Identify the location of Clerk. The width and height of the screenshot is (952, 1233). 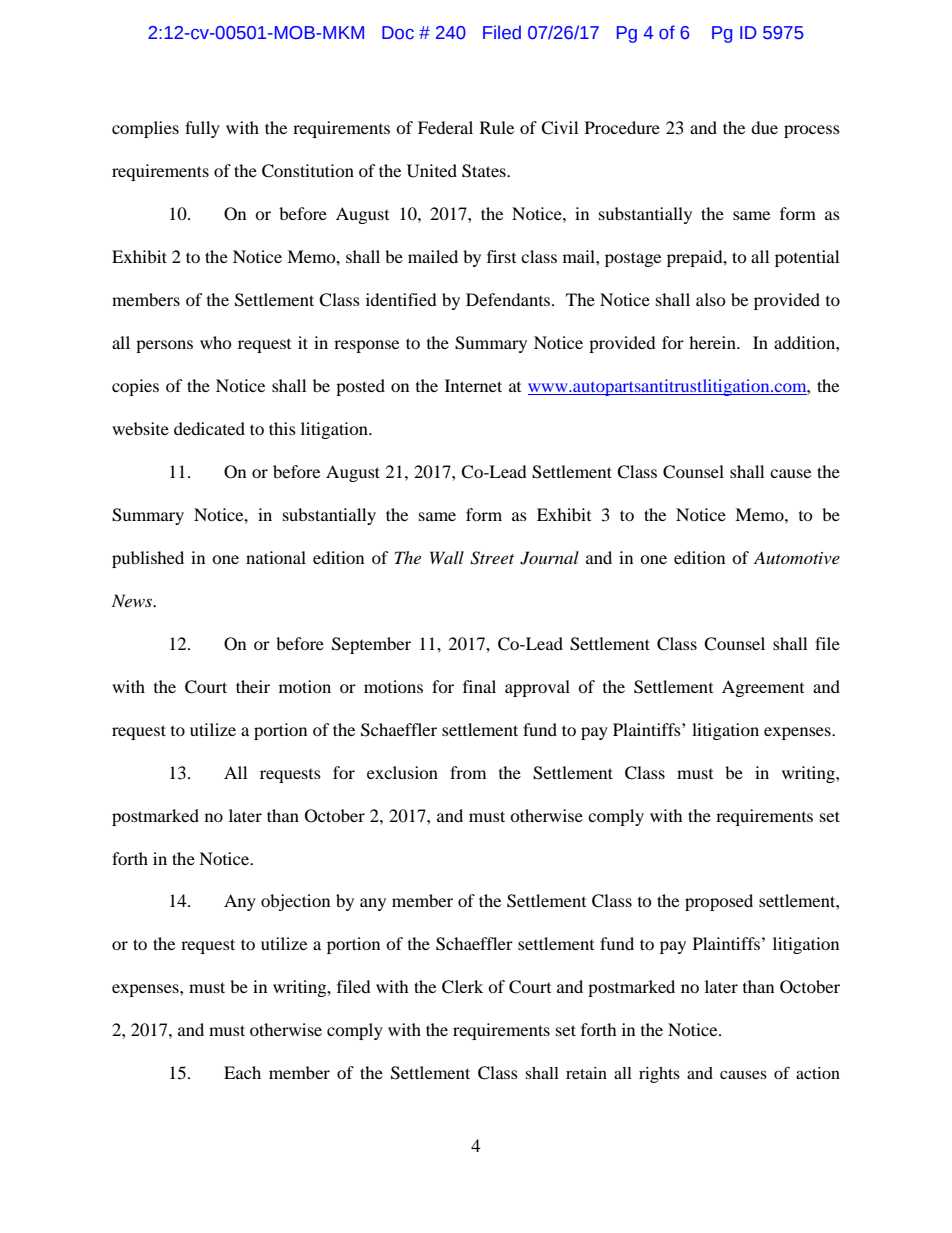
(462, 987).
